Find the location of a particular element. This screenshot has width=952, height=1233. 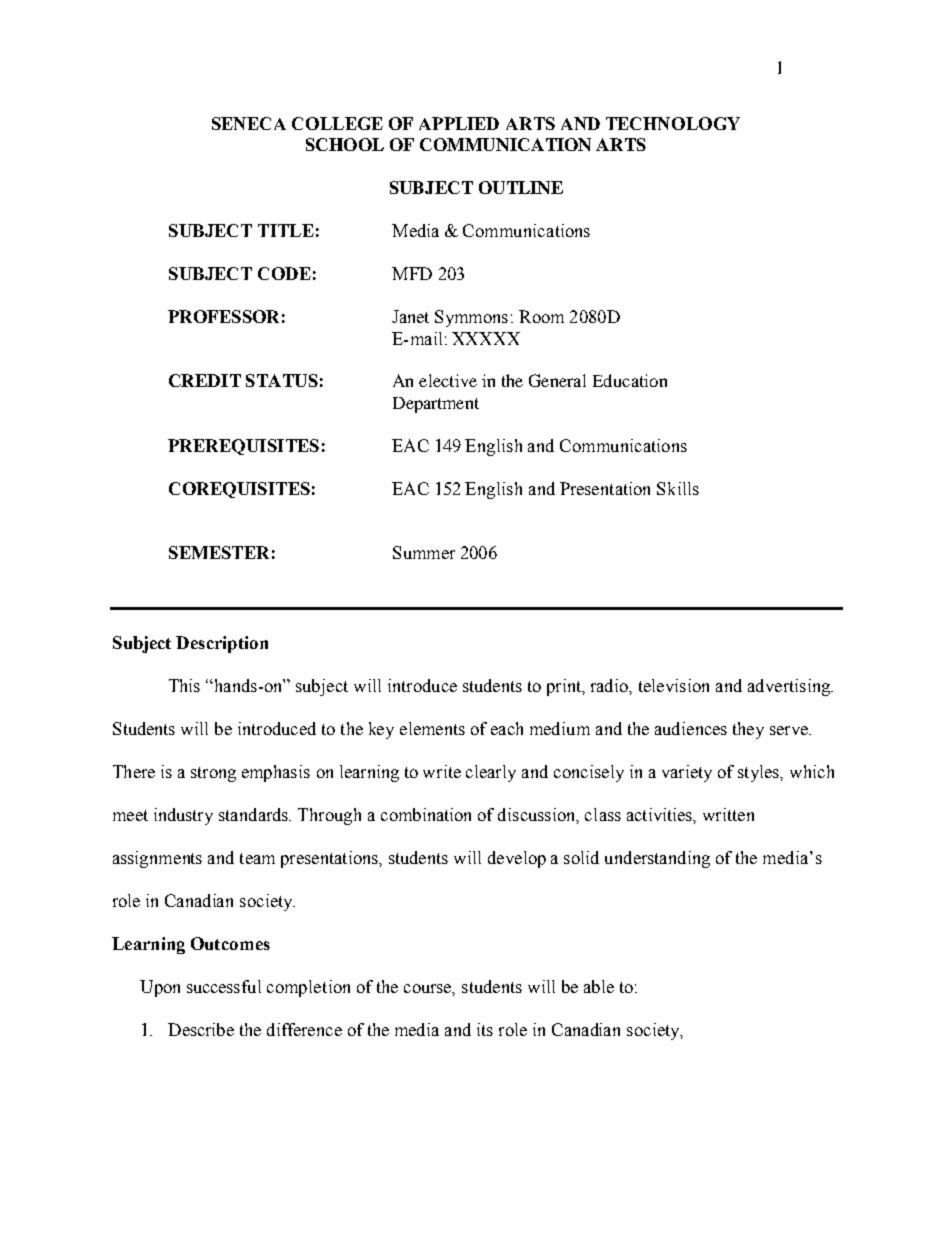

SENECA is located at coordinates (249, 123).
